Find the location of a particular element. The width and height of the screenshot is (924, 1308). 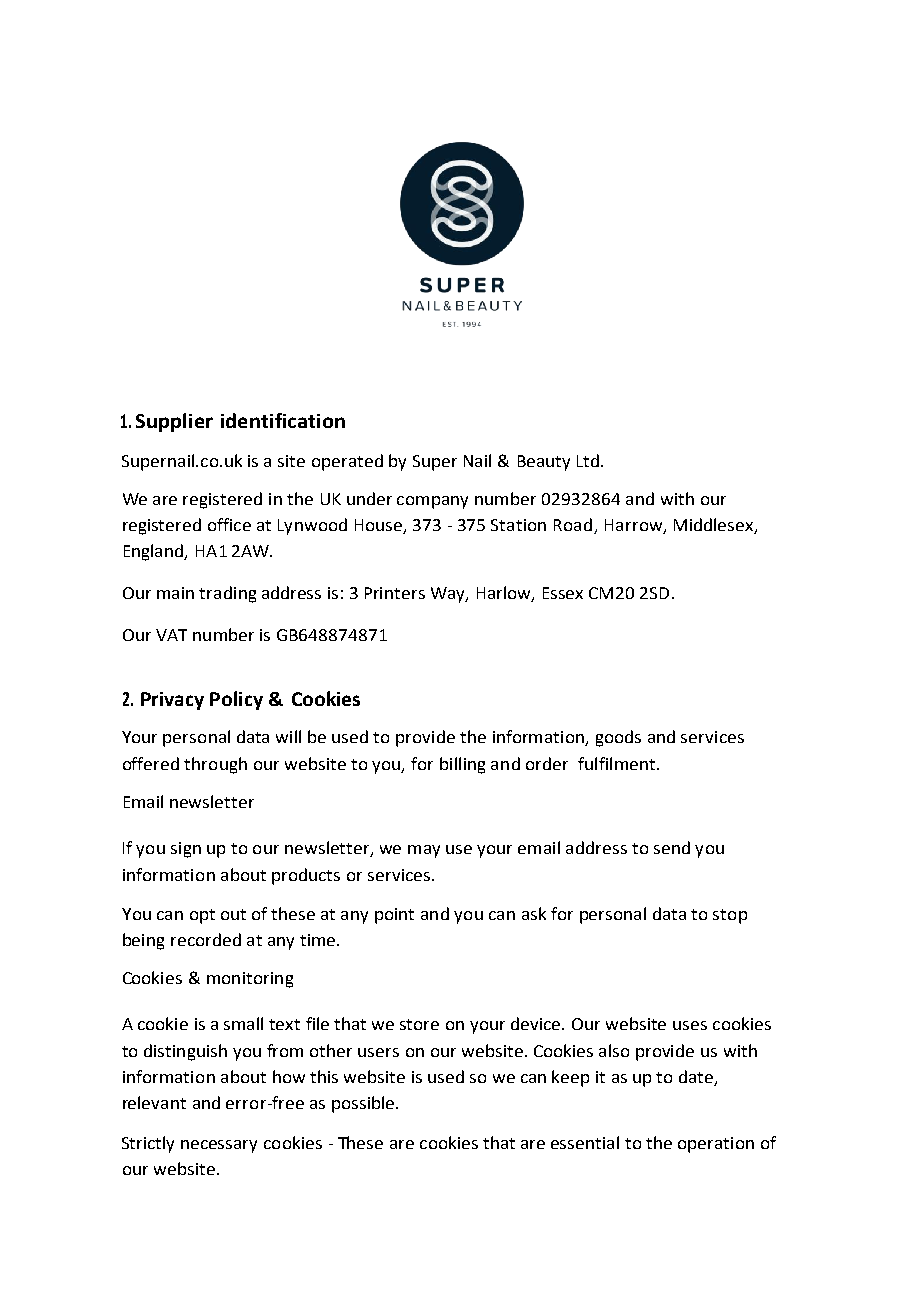

Supplier is located at coordinates (174, 422).
